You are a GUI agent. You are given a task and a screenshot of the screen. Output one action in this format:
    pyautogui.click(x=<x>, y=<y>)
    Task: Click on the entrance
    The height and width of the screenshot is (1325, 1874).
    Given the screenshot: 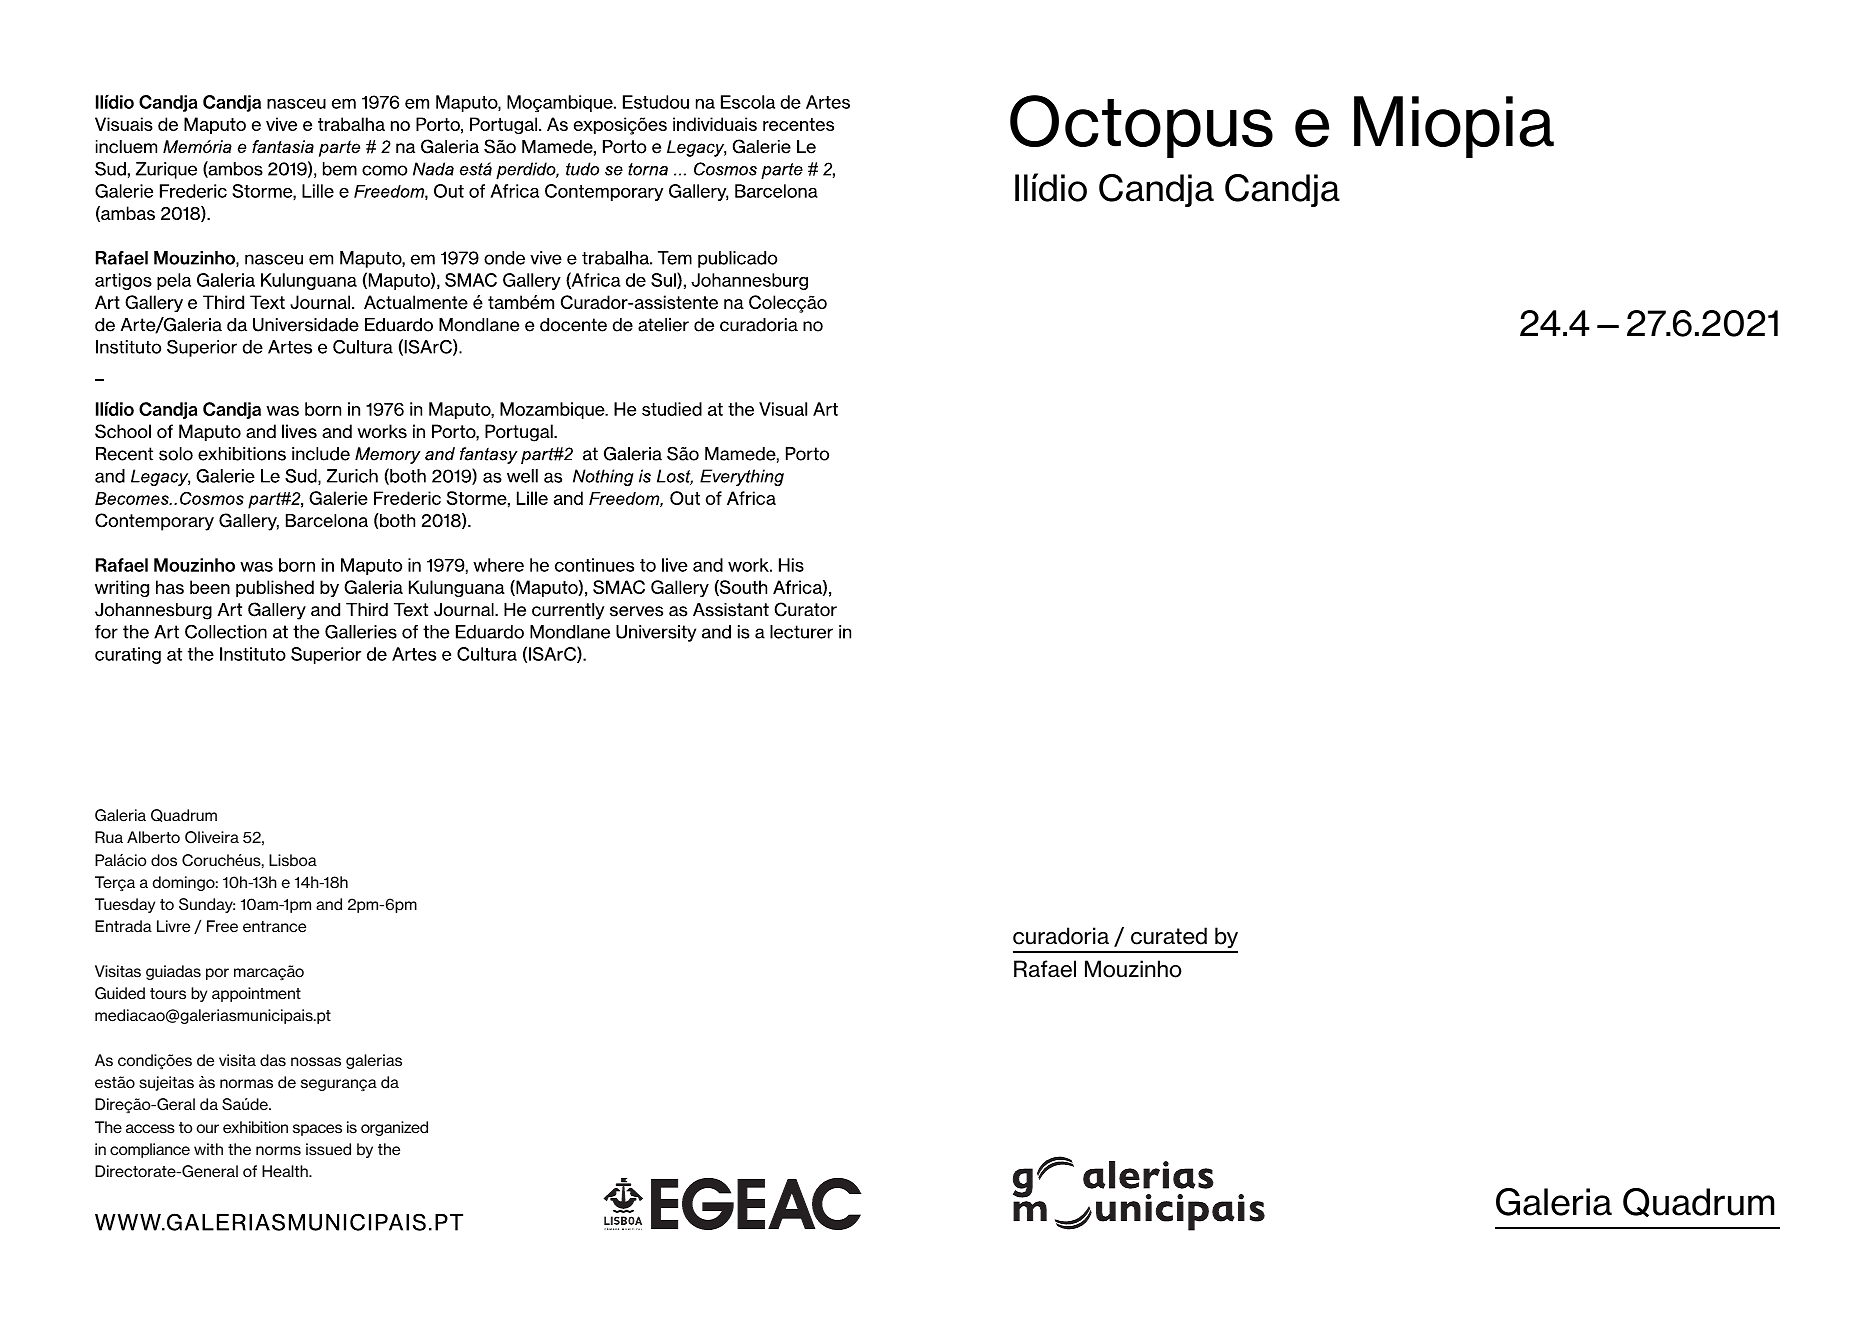 What is the action you would take?
    pyautogui.click(x=274, y=927)
